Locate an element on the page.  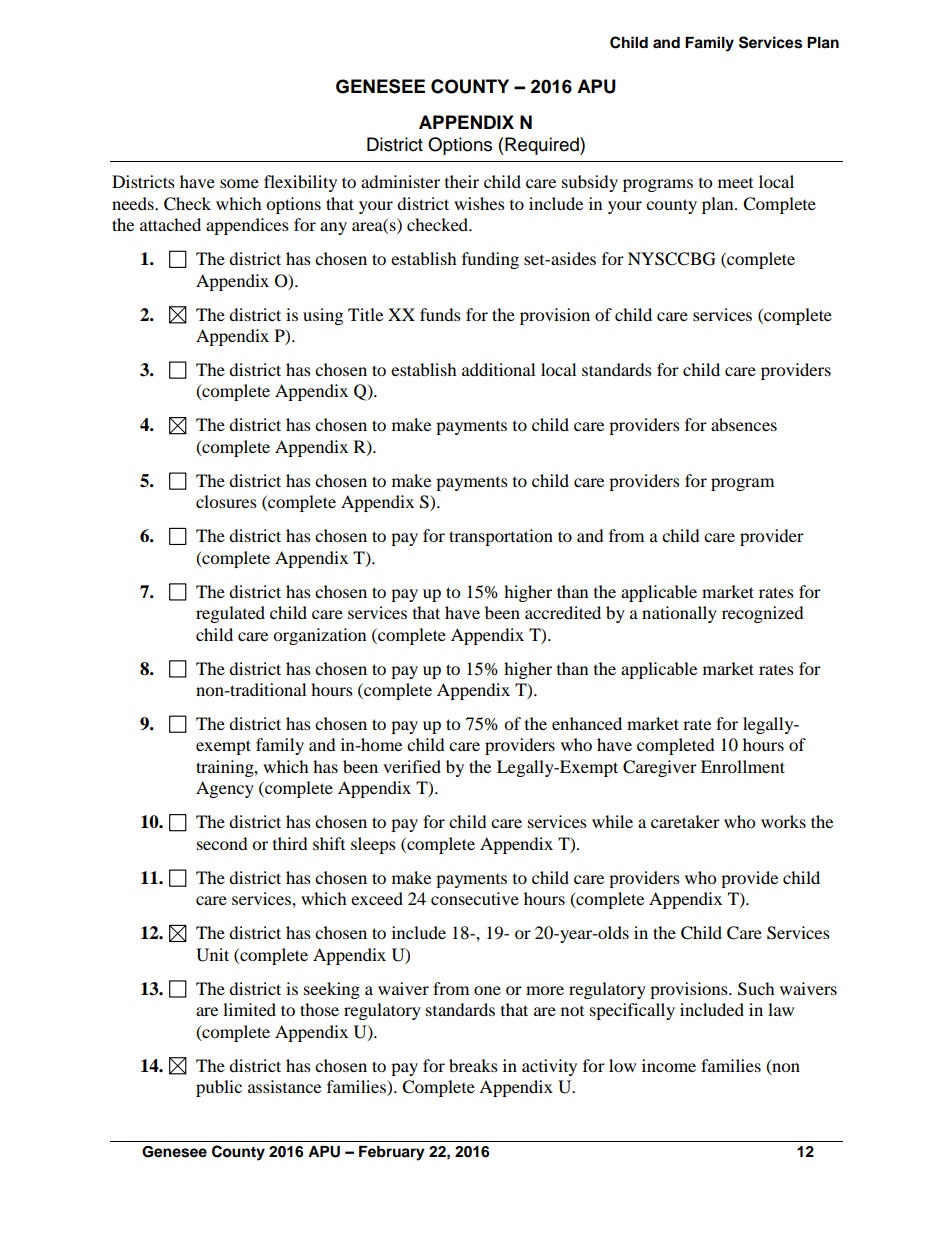
meet is located at coordinates (735, 183).
